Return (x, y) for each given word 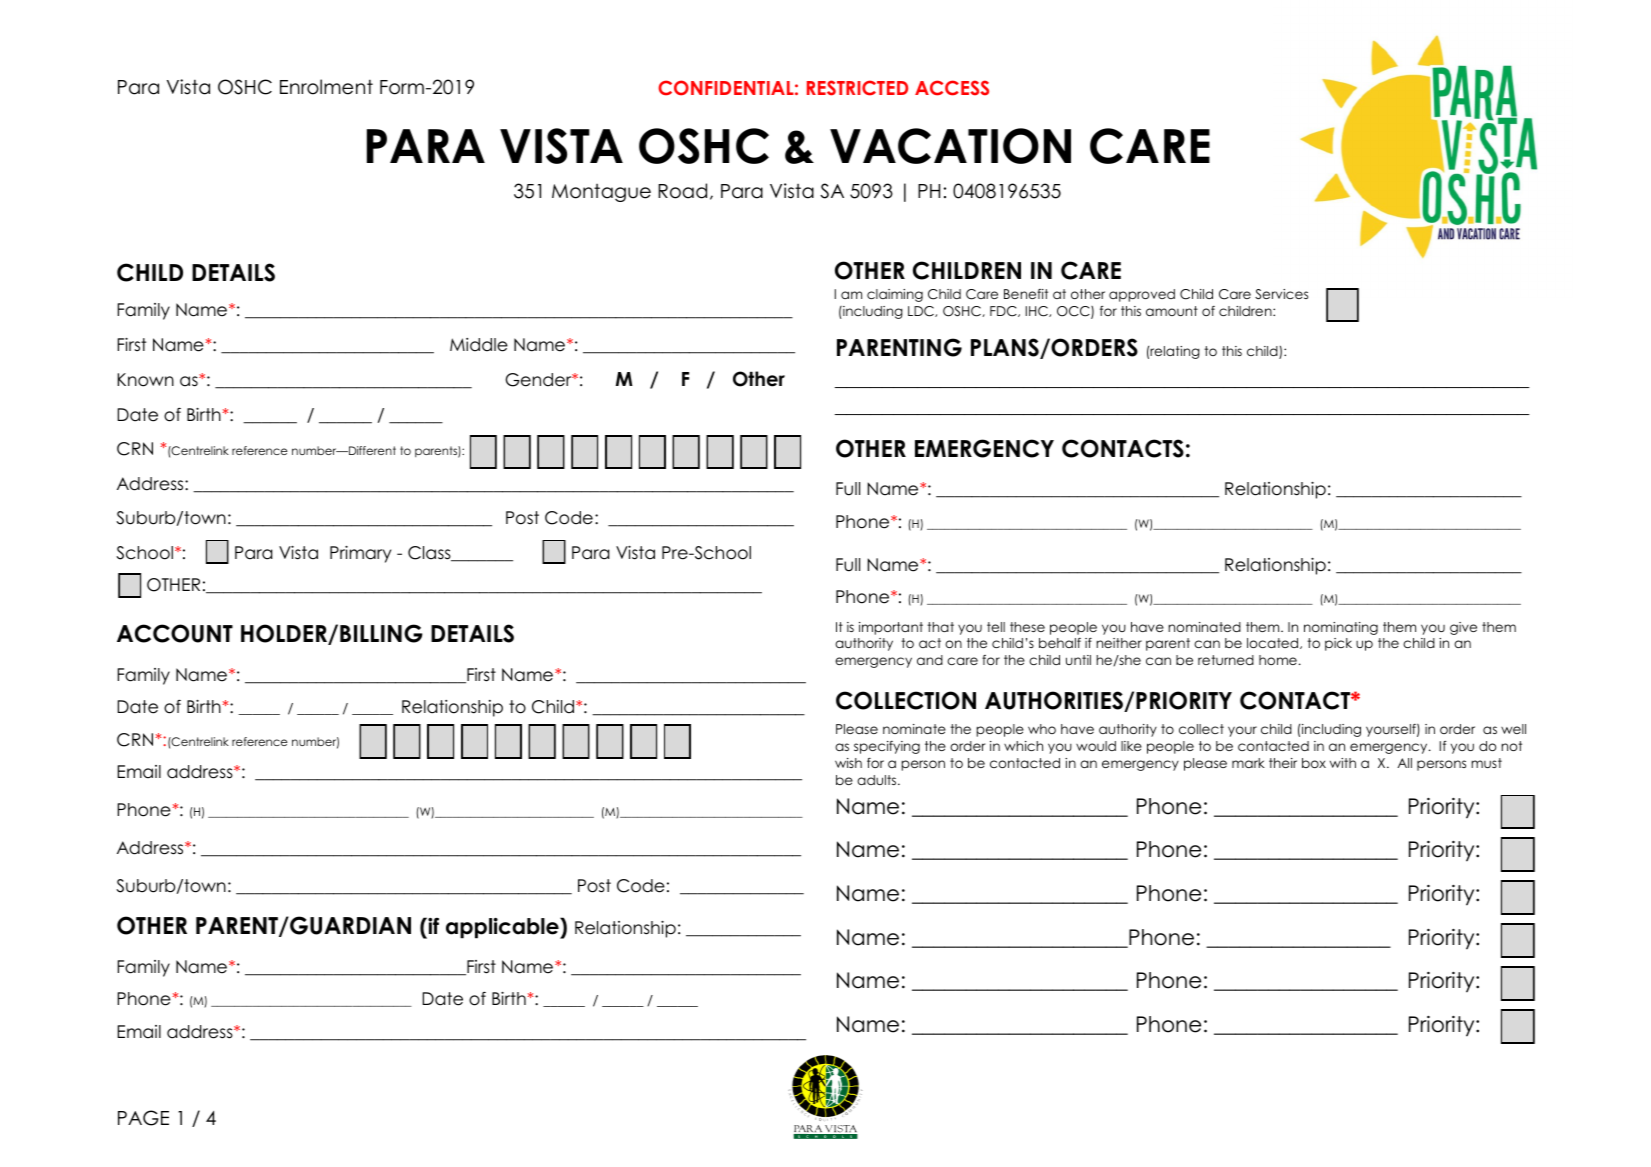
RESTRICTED (857, 88)
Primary (360, 554)
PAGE (143, 1118)
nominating (1341, 628)
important (891, 628)
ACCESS (952, 88)
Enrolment (326, 87)
